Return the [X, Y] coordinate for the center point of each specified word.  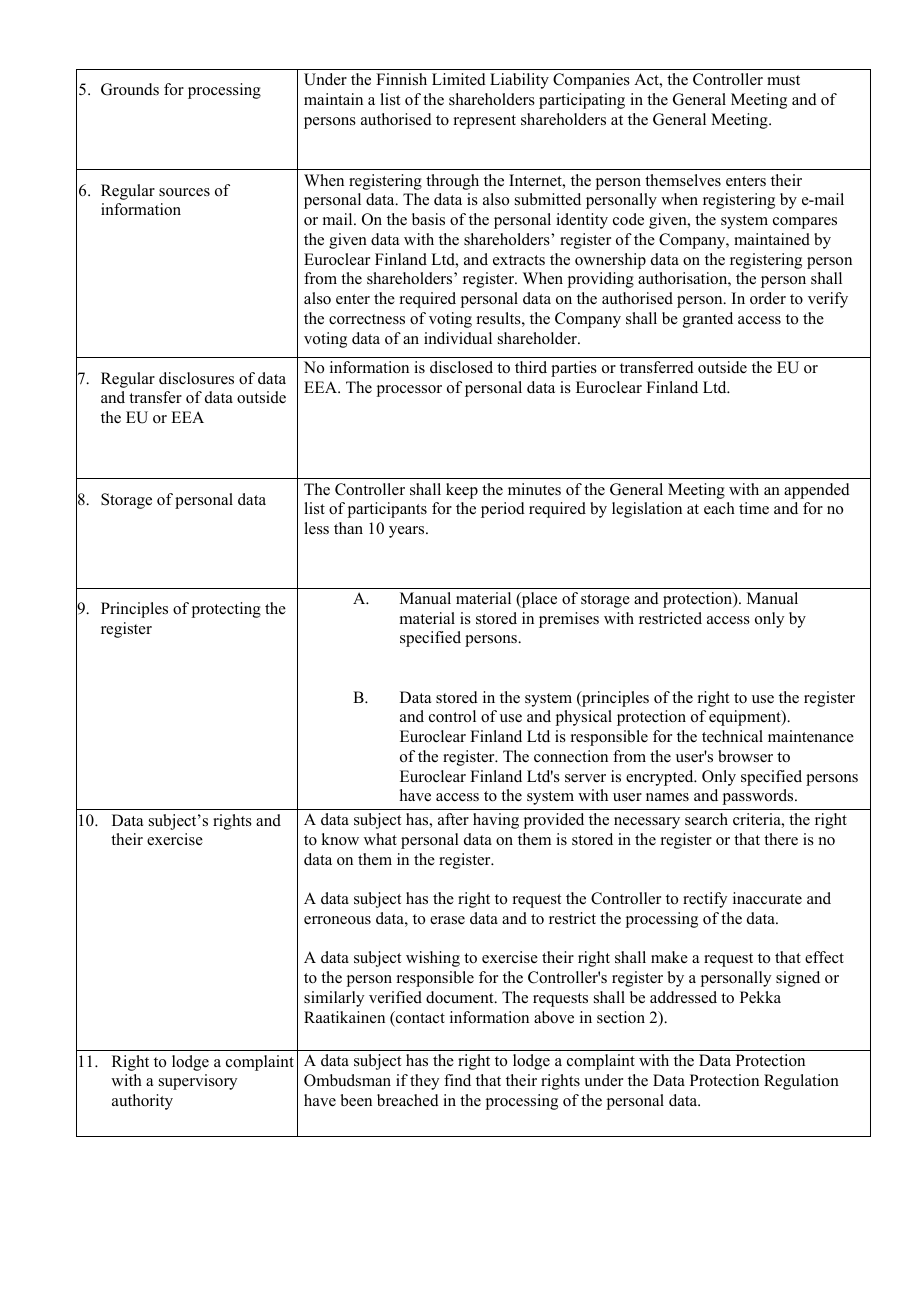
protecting [226, 610]
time [754, 508]
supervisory [198, 1082]
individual [458, 338]
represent [485, 122]
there [781, 839]
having [496, 821]
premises [569, 620]
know [340, 839]
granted [708, 320]
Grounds [130, 89]
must [783, 80]
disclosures [196, 378]
